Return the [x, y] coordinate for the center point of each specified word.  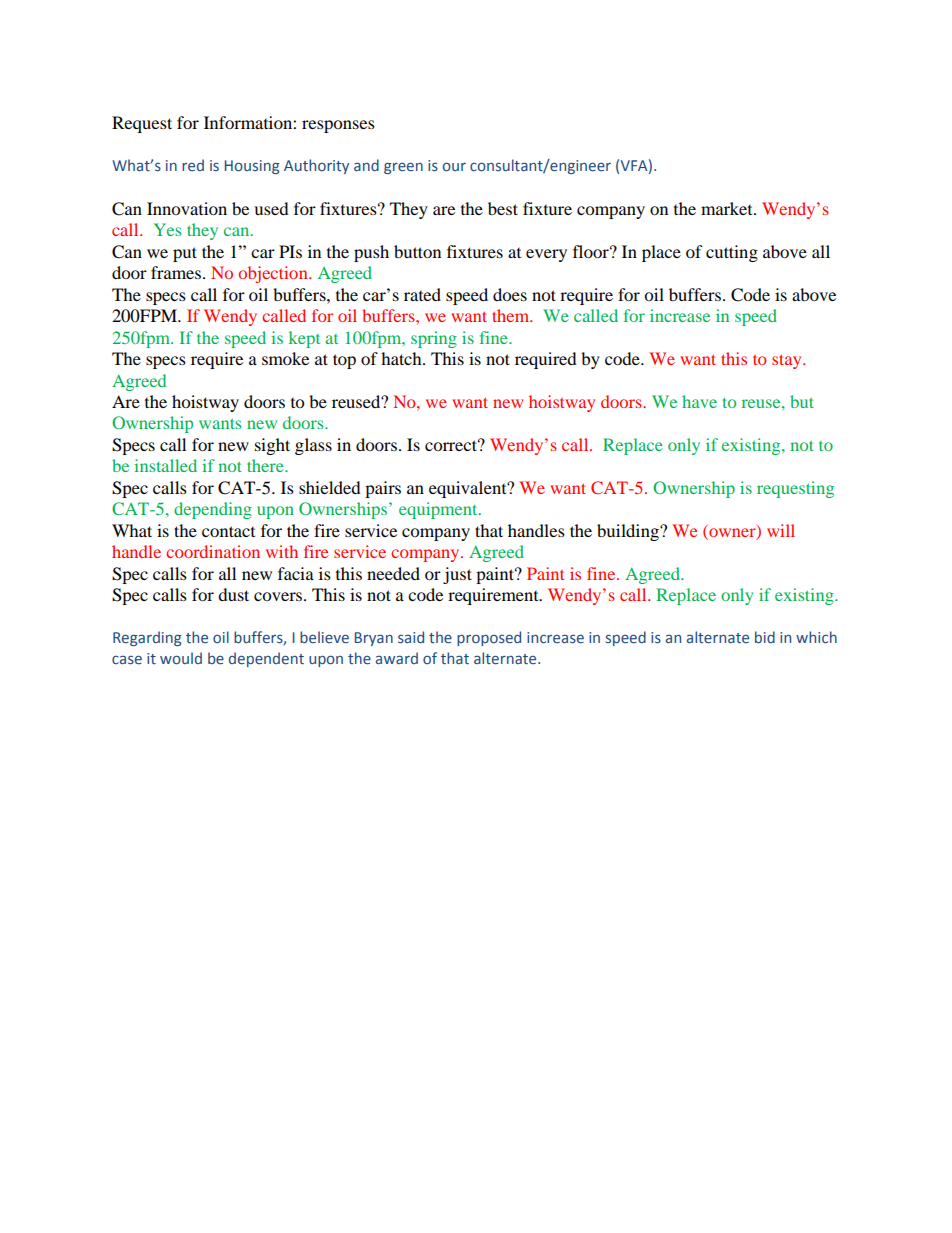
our [454, 167]
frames [176, 272]
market [728, 208]
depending [213, 510]
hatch [402, 358]
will [781, 530]
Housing [252, 167]
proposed [489, 638]
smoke [285, 358]
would [181, 658]
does [510, 294]
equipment [439, 510]
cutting [732, 253]
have [699, 401]
